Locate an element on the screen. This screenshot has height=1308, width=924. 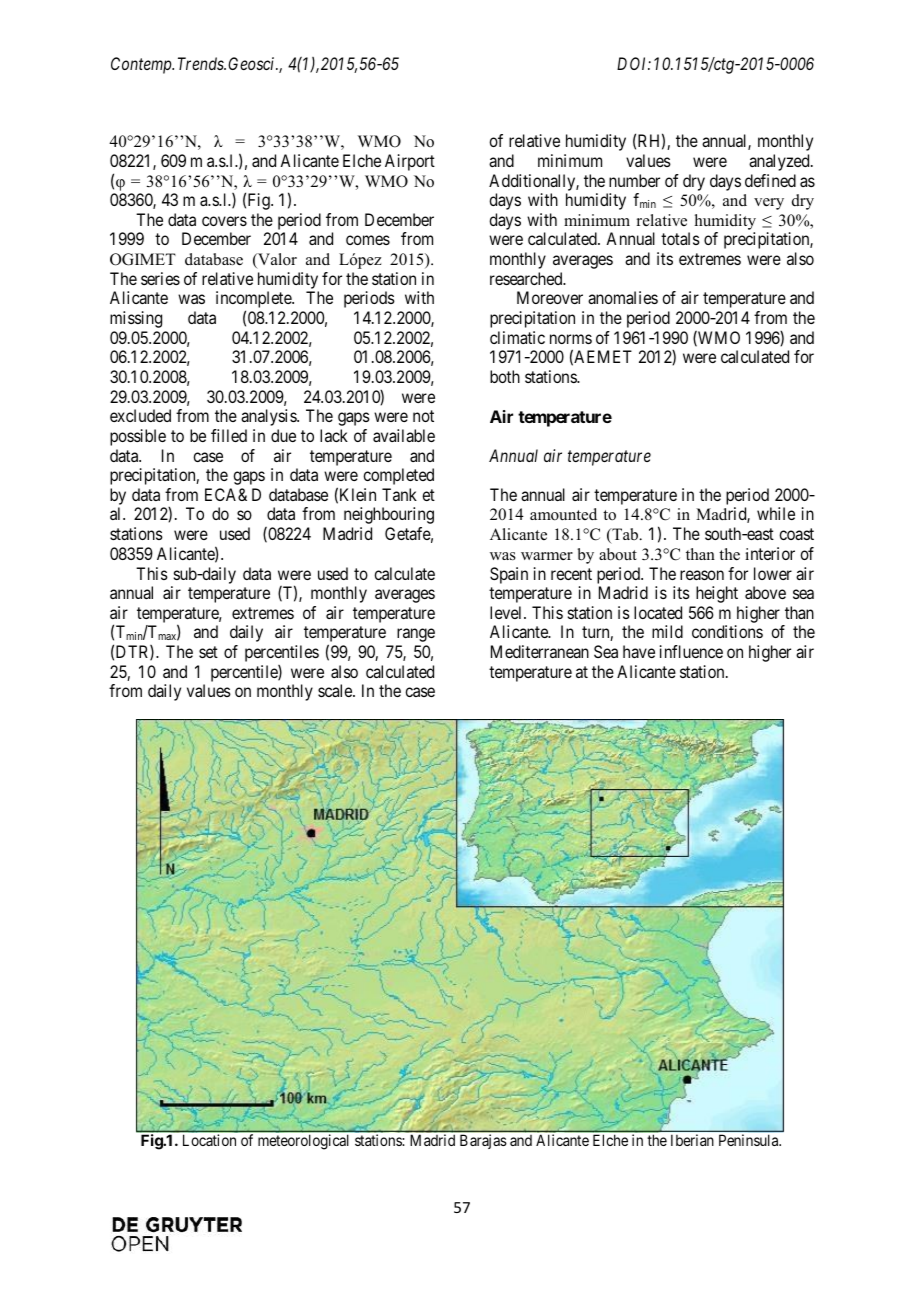
level is located at coordinates (507, 612).
